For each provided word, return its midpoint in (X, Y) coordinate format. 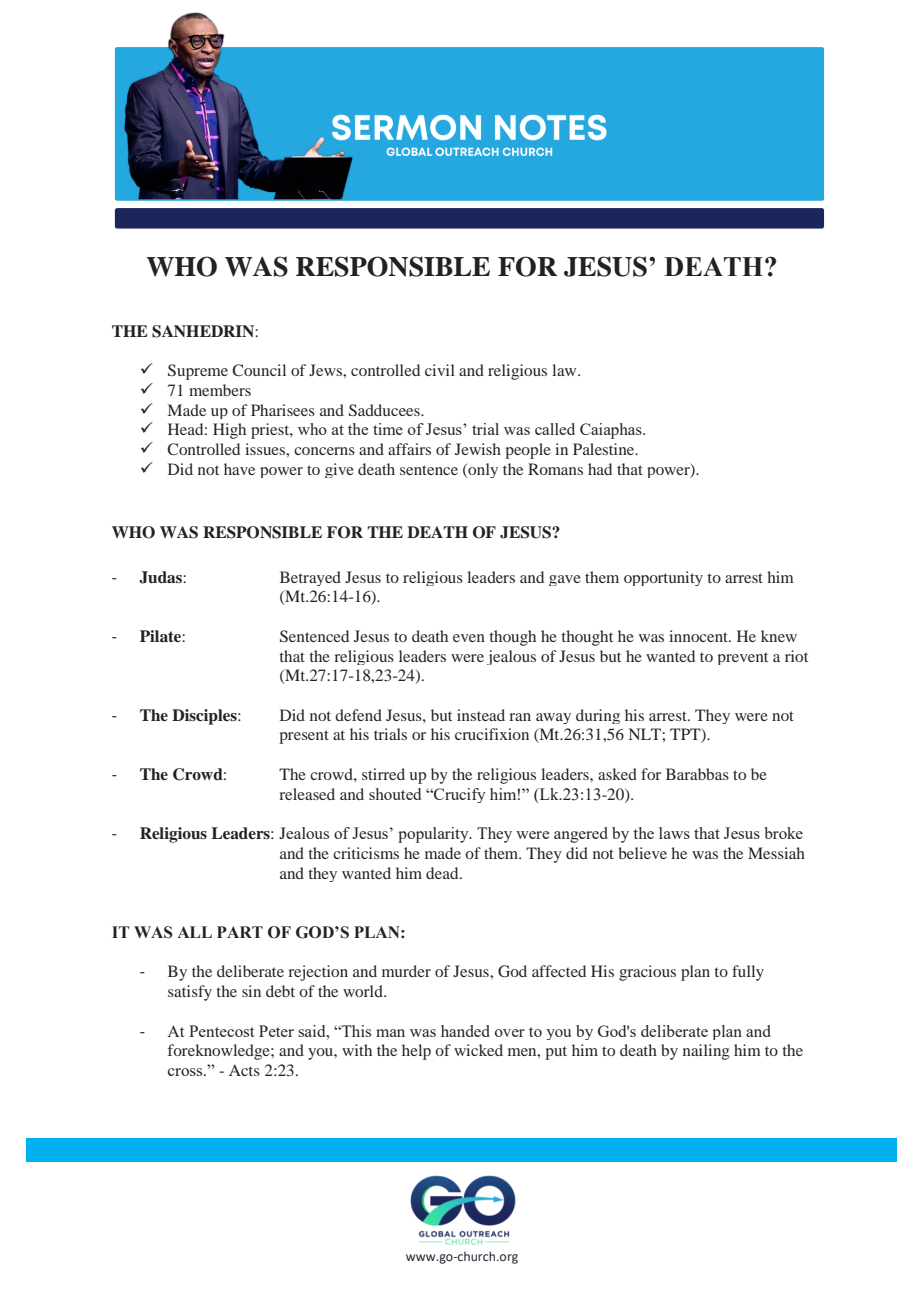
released (307, 794)
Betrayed (310, 578)
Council (259, 370)
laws (674, 833)
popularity (434, 835)
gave (565, 580)
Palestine (605, 449)
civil (440, 370)
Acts (244, 1070)
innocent (699, 636)
